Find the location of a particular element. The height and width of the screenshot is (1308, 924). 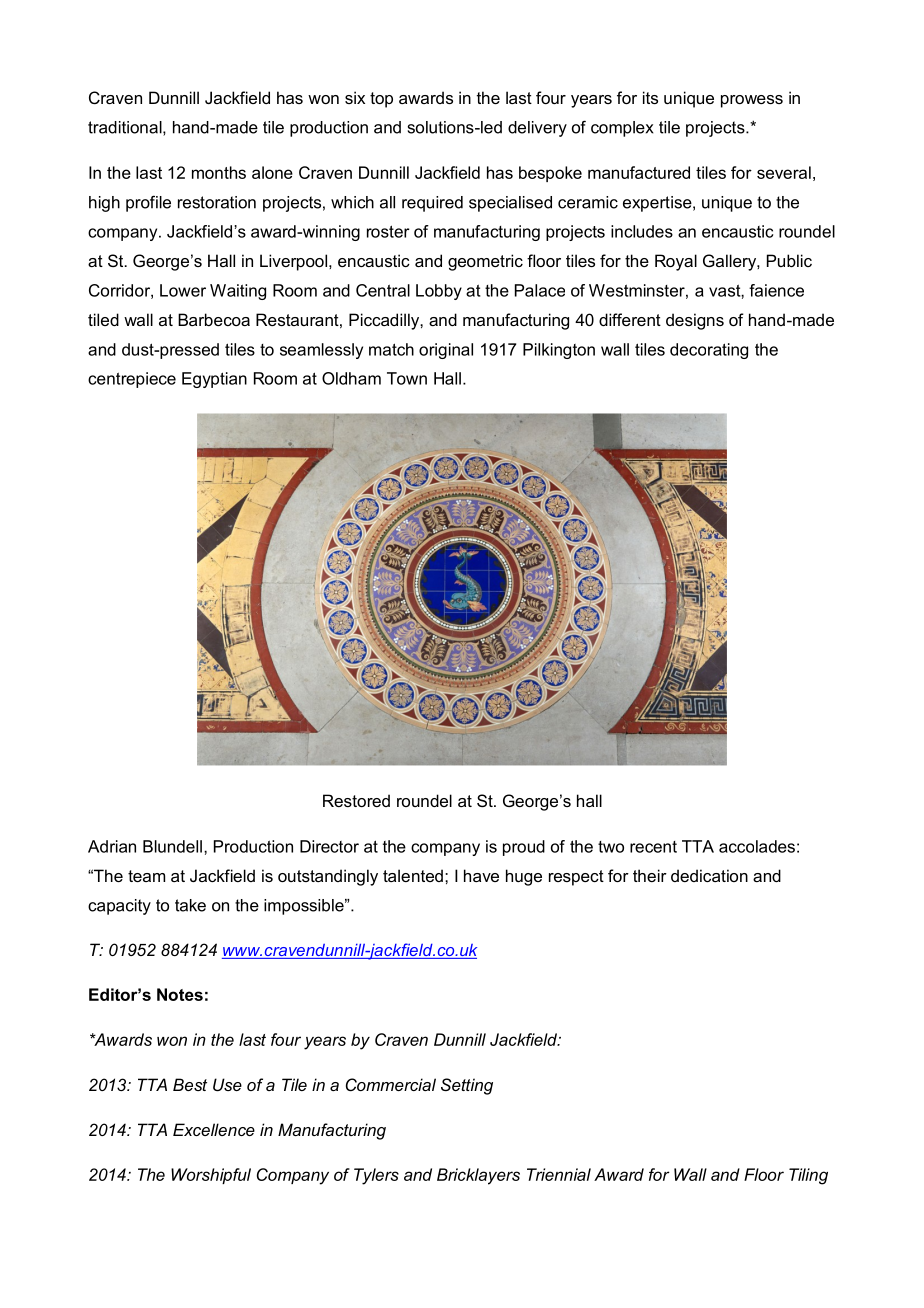

Excellence is located at coordinates (214, 1129).
